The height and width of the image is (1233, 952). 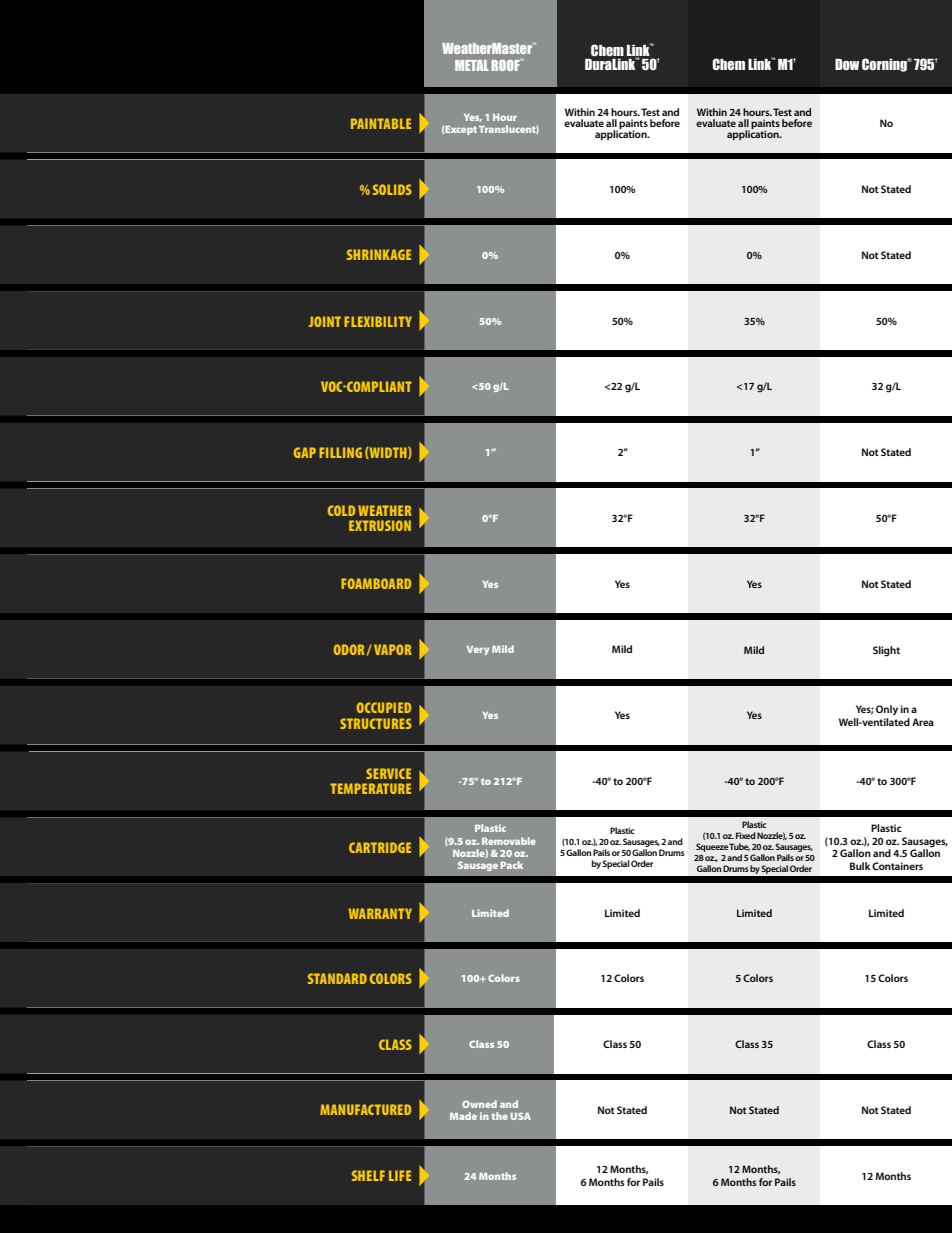 I want to click on SHELF, so click(x=368, y=1175).
